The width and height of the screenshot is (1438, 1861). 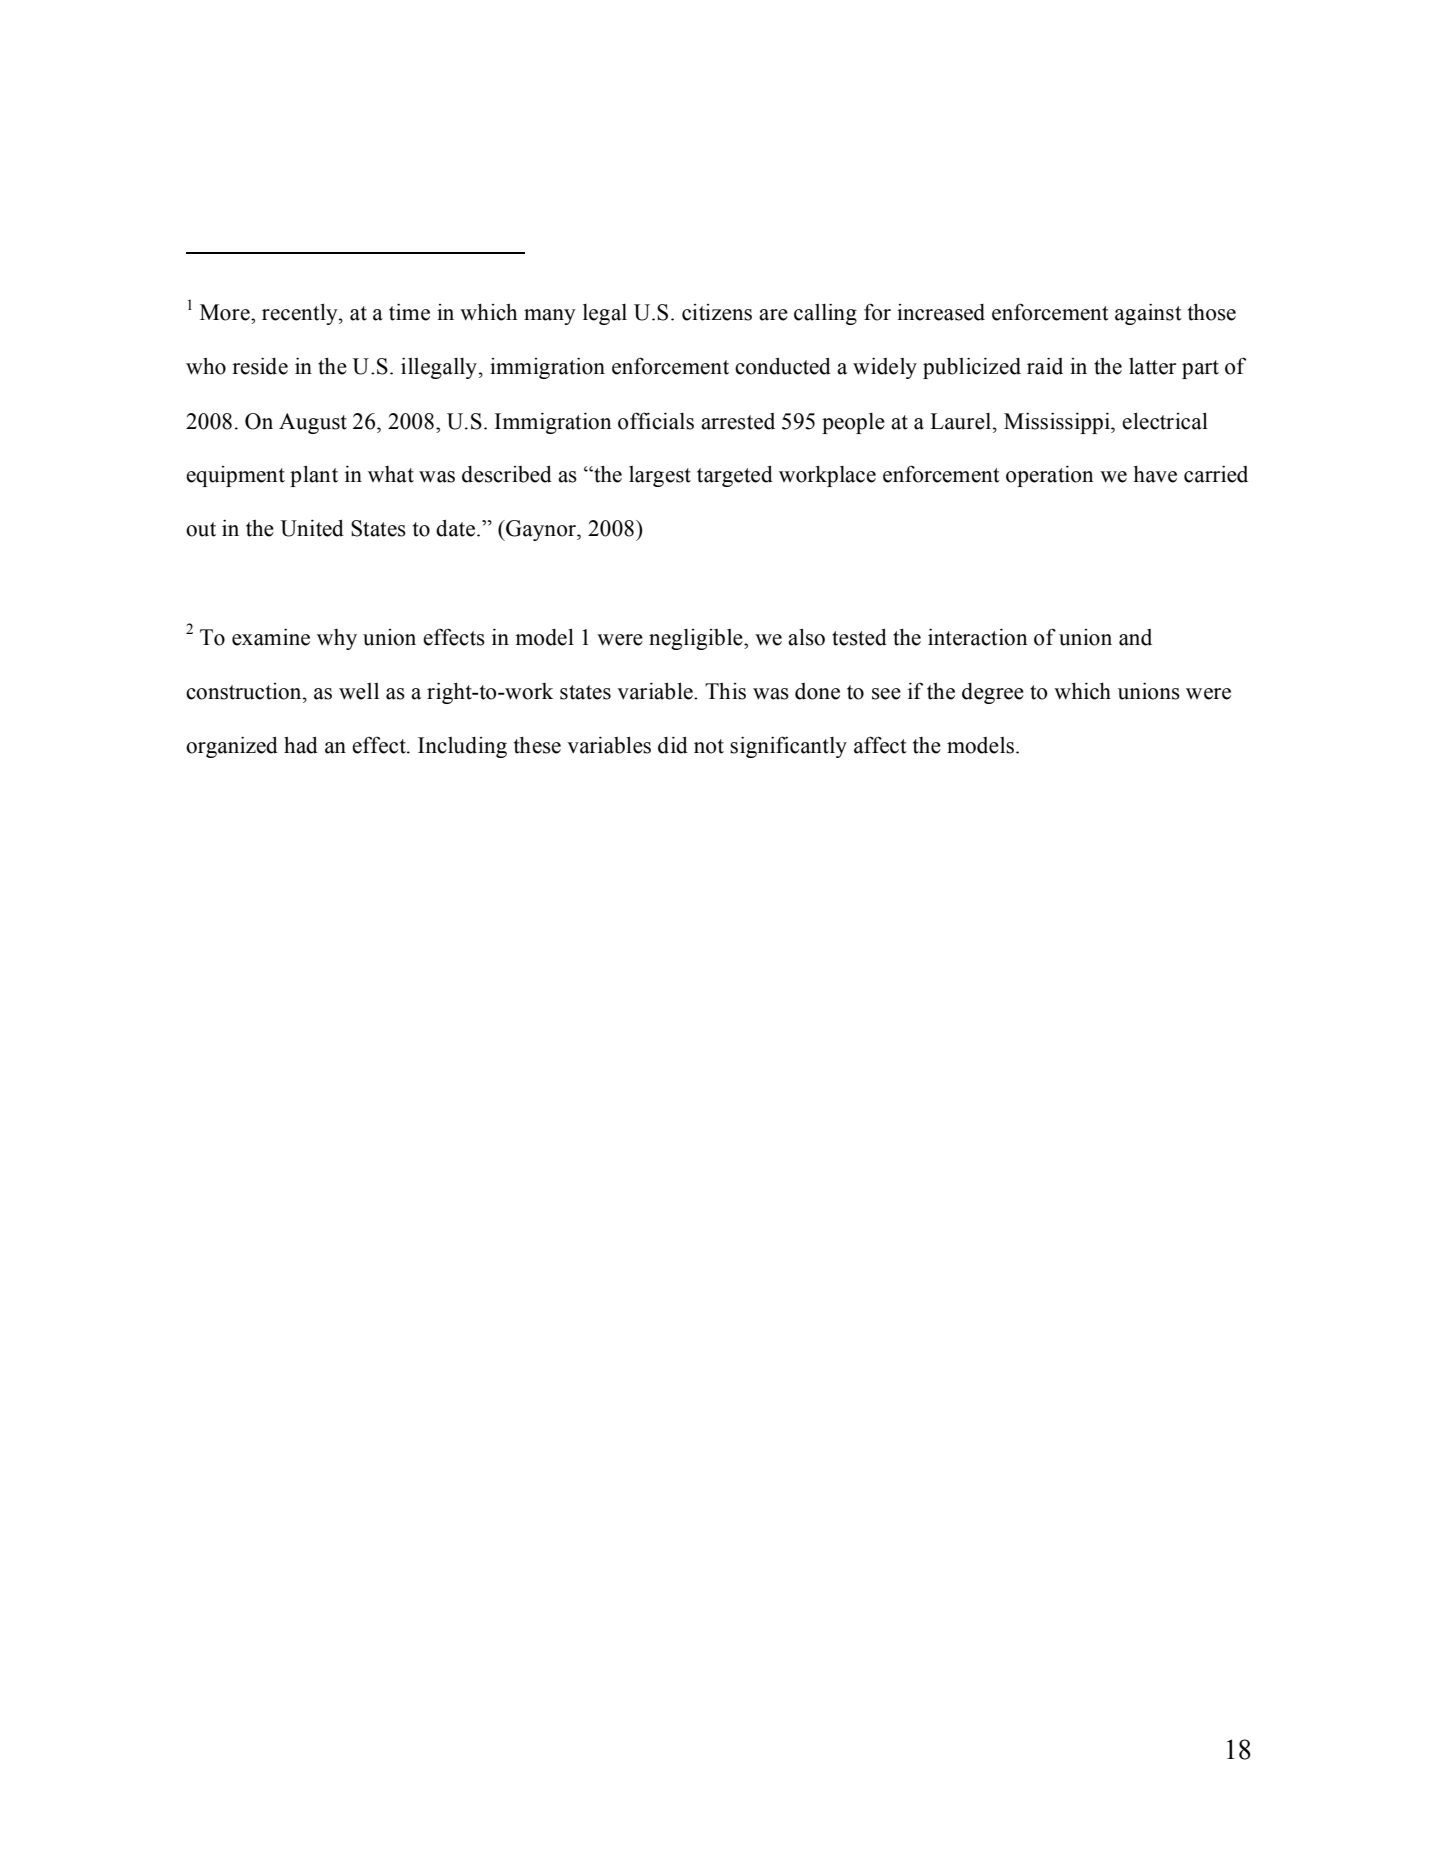 I want to click on not, so click(x=709, y=746).
